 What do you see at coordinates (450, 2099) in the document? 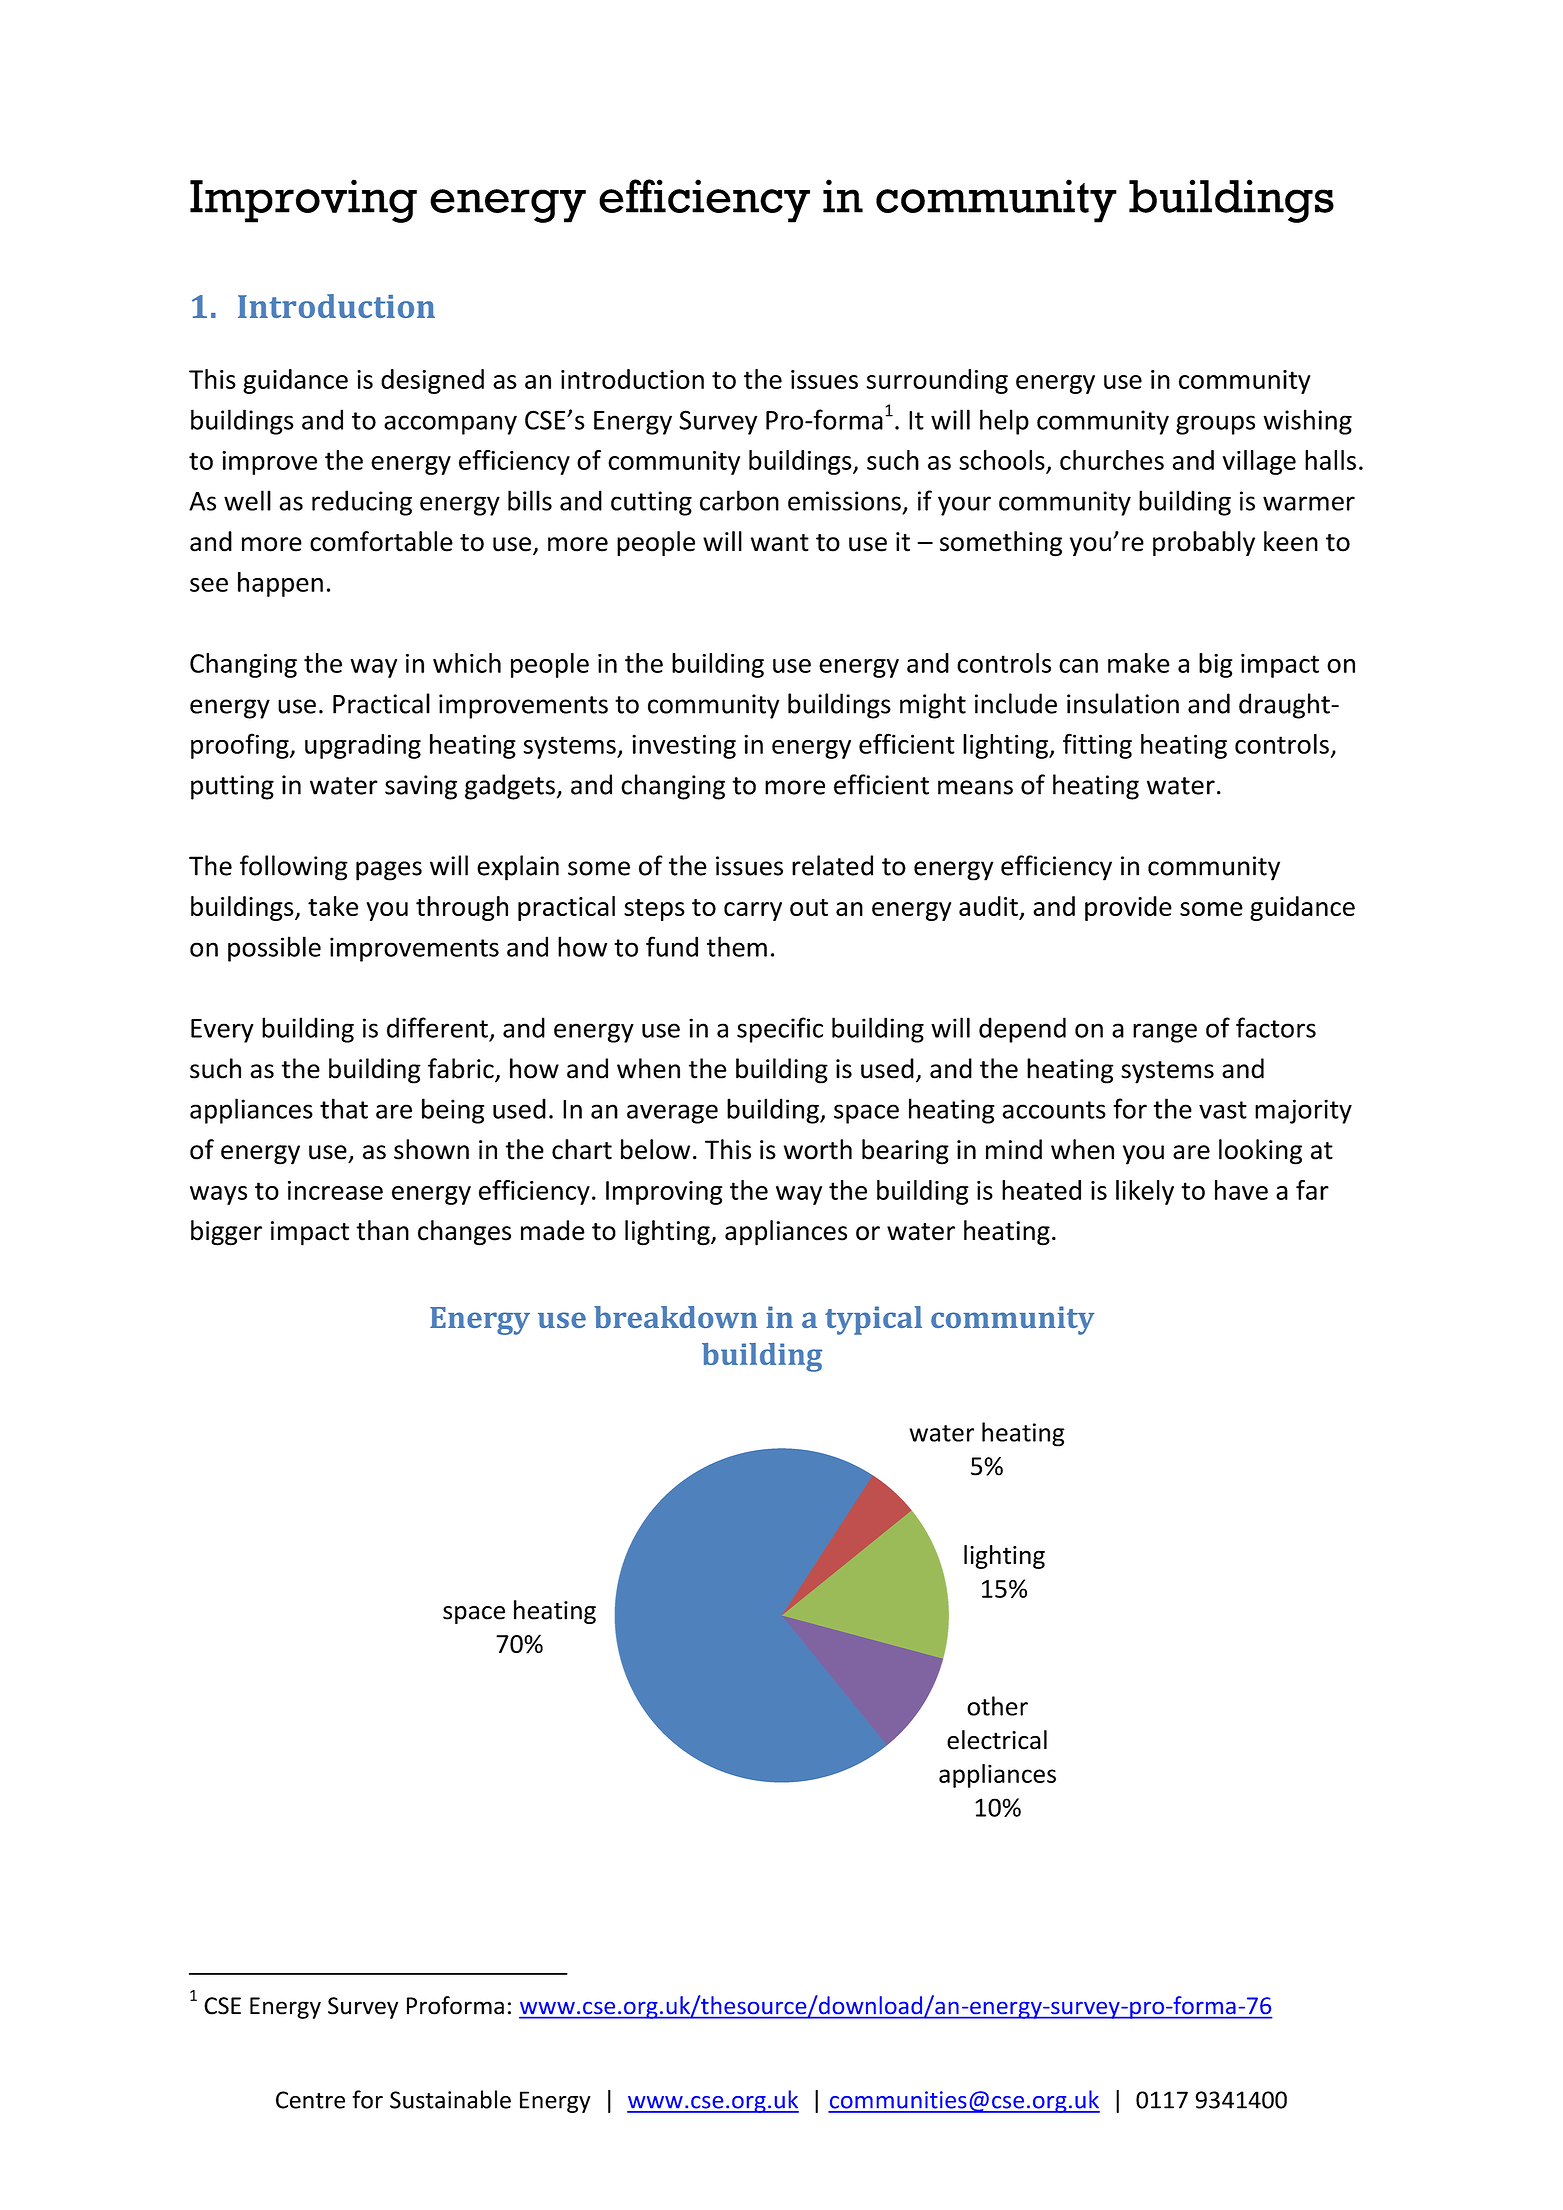
I see `Sustainable` at bounding box center [450, 2099].
